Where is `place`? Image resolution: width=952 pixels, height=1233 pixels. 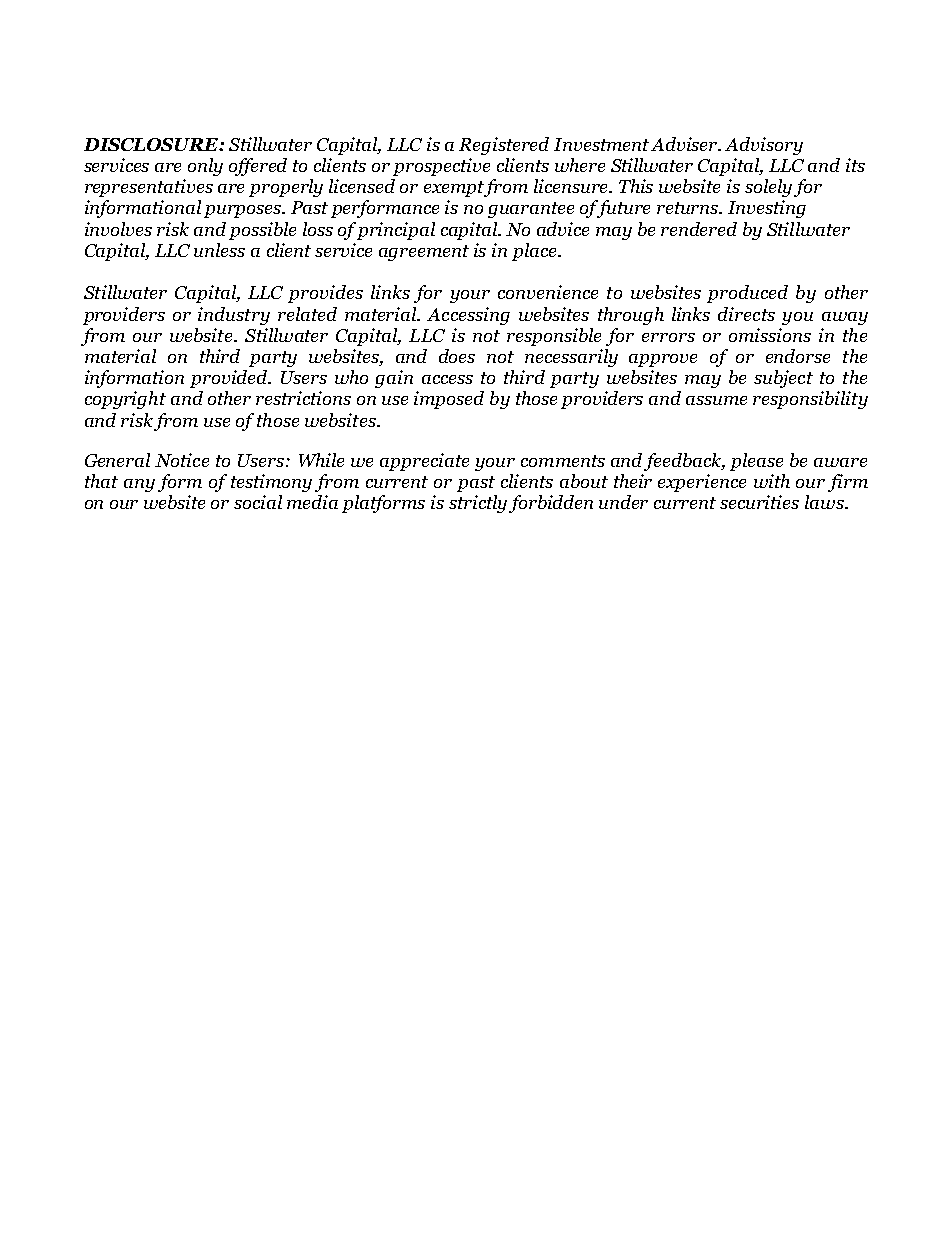 place is located at coordinates (535, 252).
